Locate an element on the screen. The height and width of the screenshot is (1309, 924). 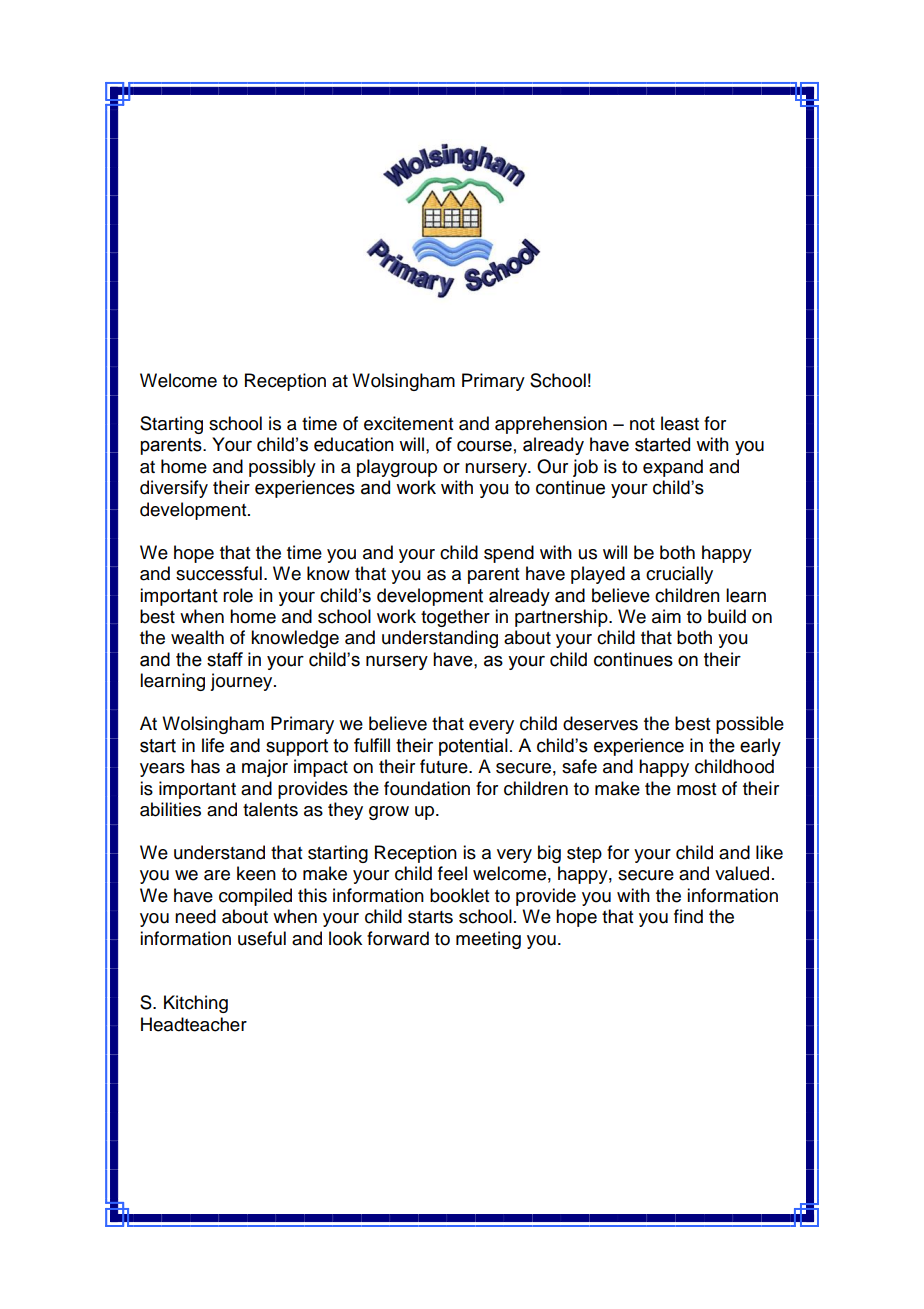
most is located at coordinates (696, 789).
